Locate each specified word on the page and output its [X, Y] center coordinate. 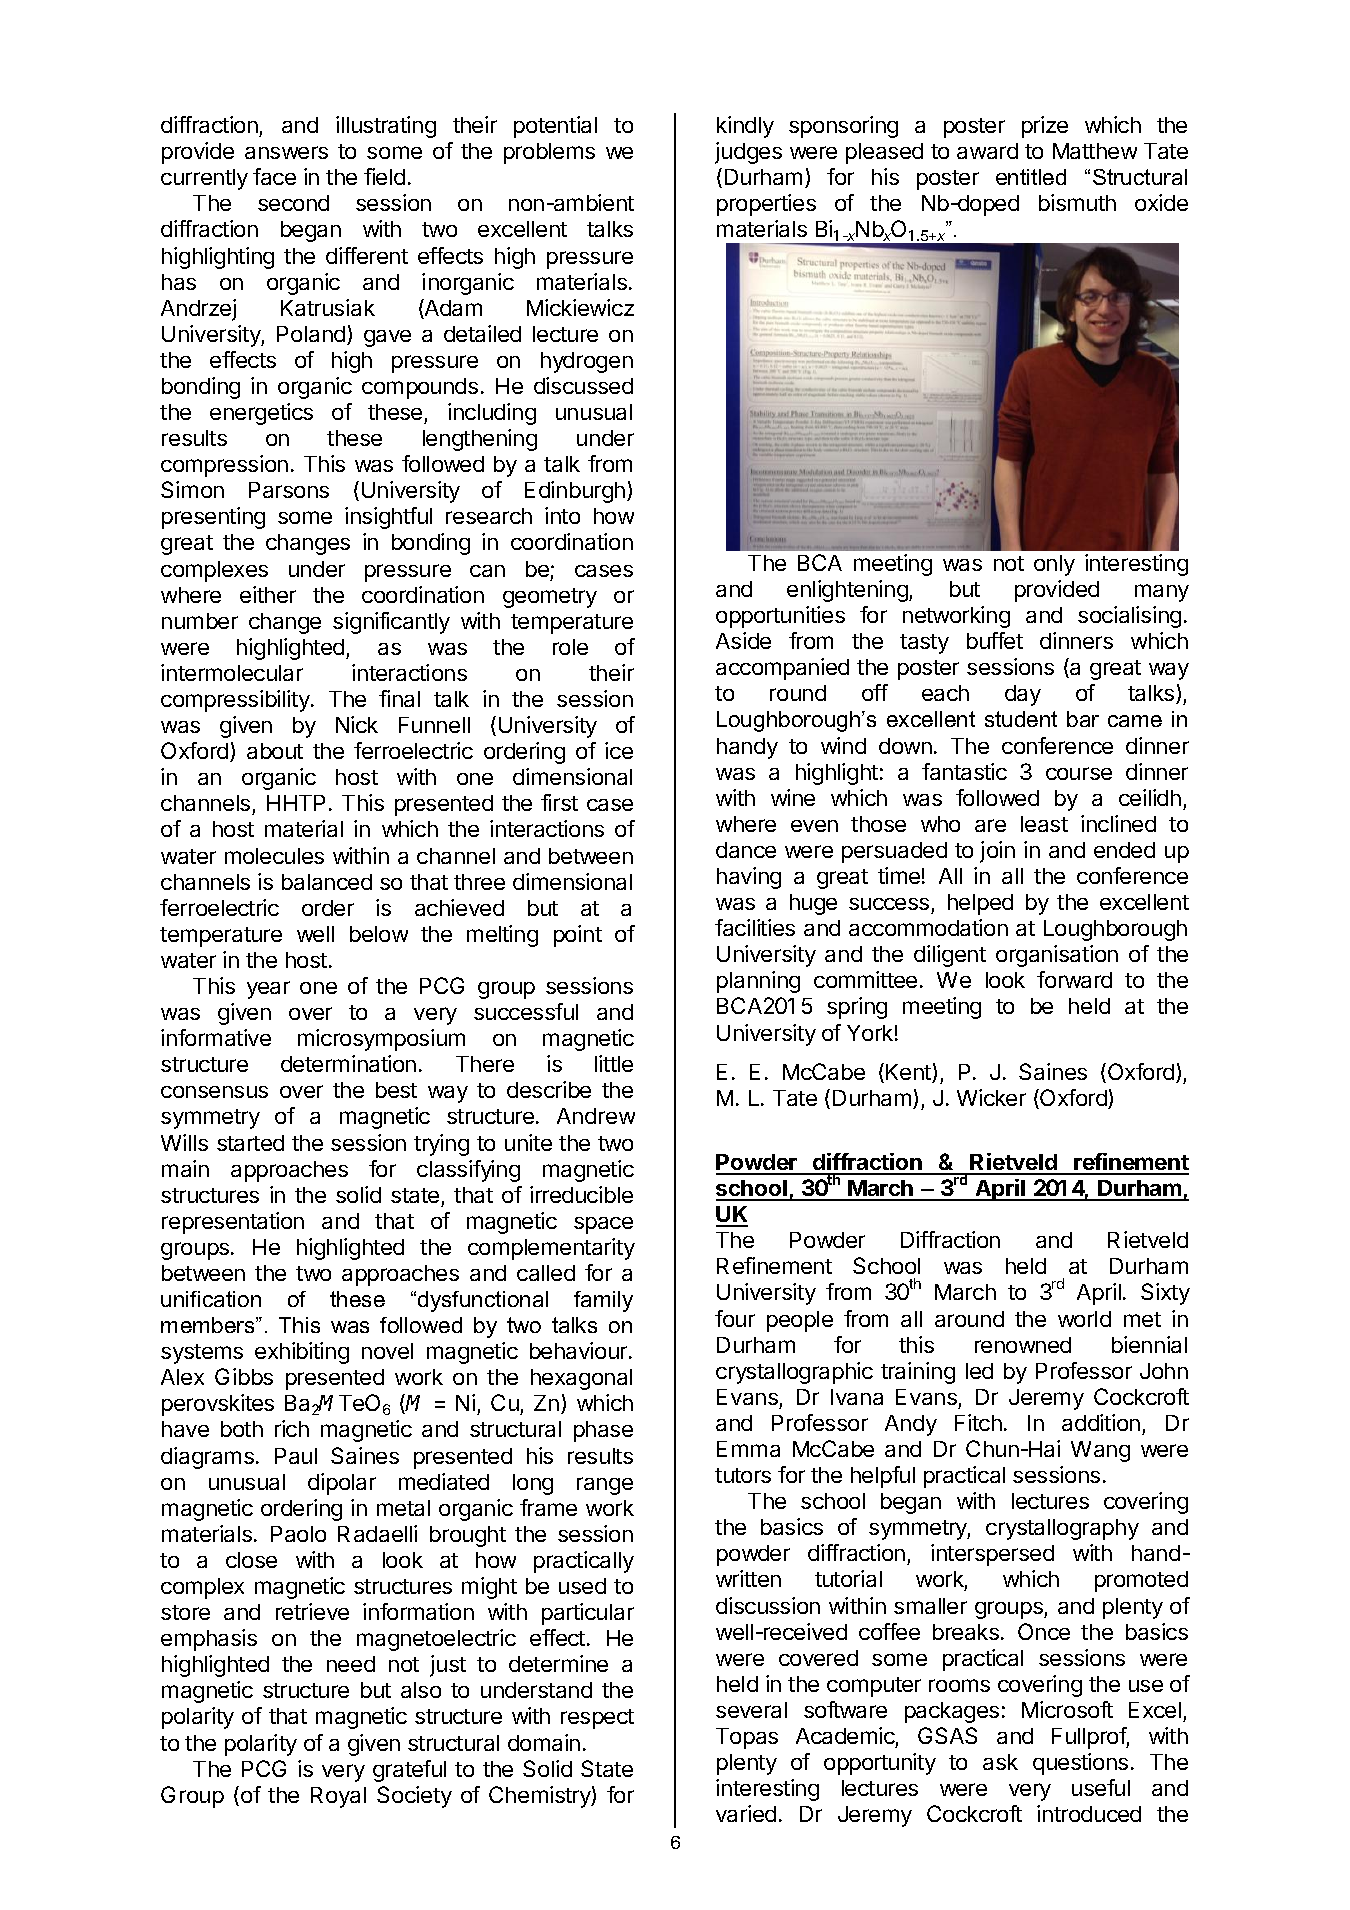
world [1084, 1319]
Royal [338, 1797]
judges [748, 153]
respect [597, 1719]
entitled [1031, 177]
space [603, 1225]
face [274, 176]
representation [233, 1223]
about [275, 751]
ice [619, 750]
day [1023, 695]
